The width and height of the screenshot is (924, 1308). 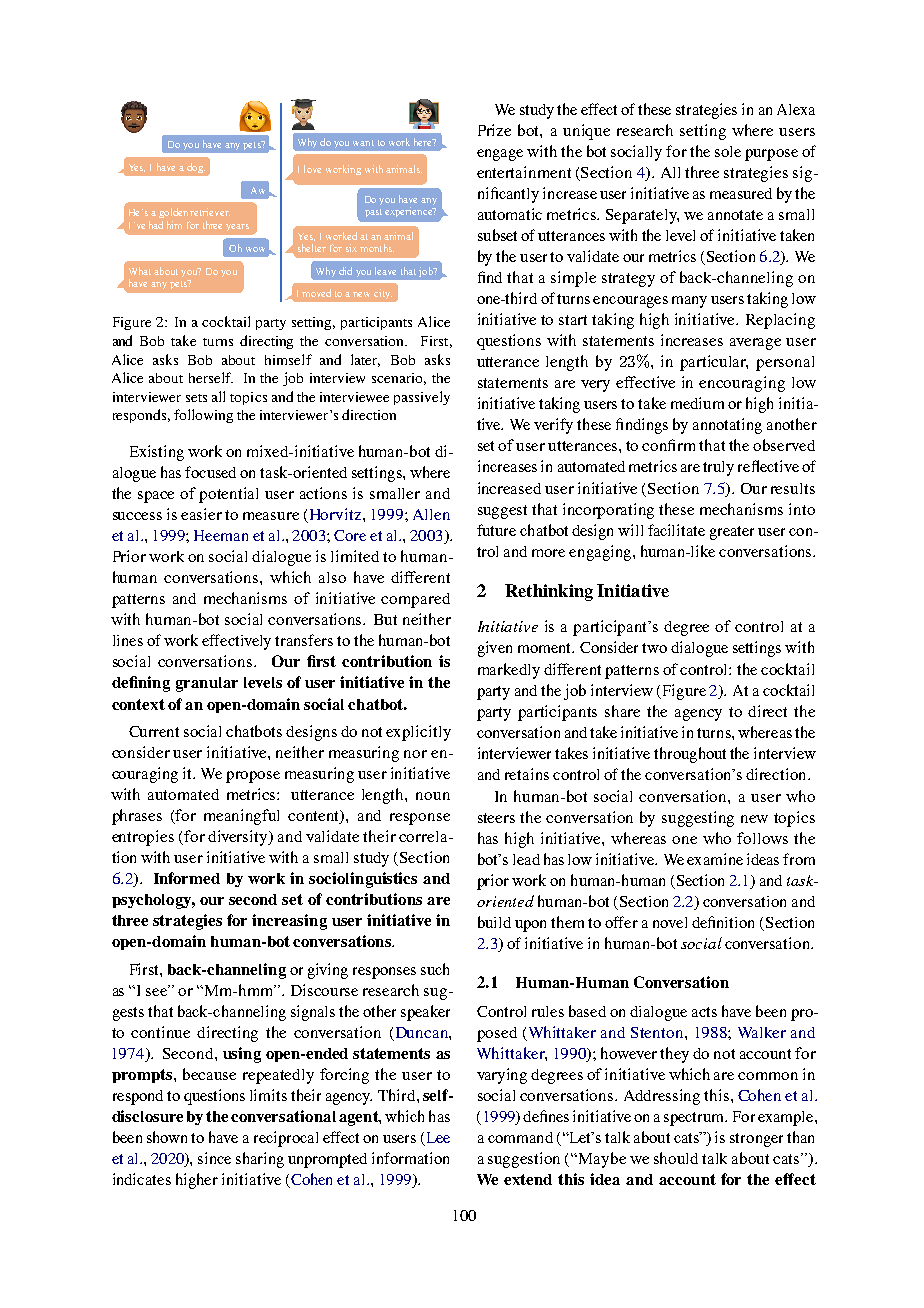 What do you see at coordinates (494, 130) in the screenshot?
I see `Prize` at bounding box center [494, 130].
